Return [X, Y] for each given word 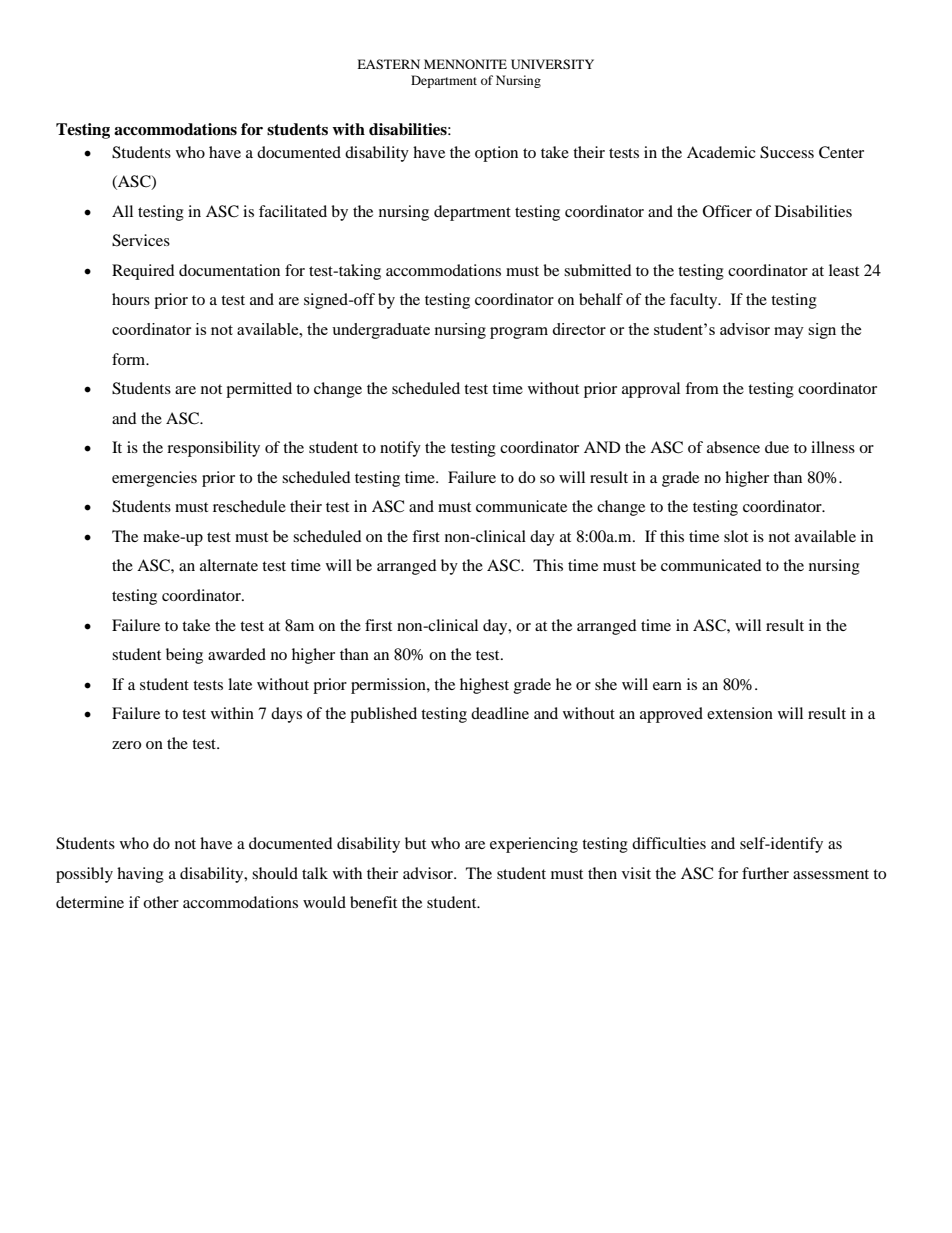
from [702, 388]
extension [740, 713]
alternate [229, 565]
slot [736, 536]
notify [400, 449]
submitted [598, 270]
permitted [259, 390]
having [140, 875]
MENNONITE [465, 64]
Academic [721, 152]
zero [126, 745]
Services [141, 240]
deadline [500, 713]
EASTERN [388, 64]
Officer [727, 211]
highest [484, 686]
